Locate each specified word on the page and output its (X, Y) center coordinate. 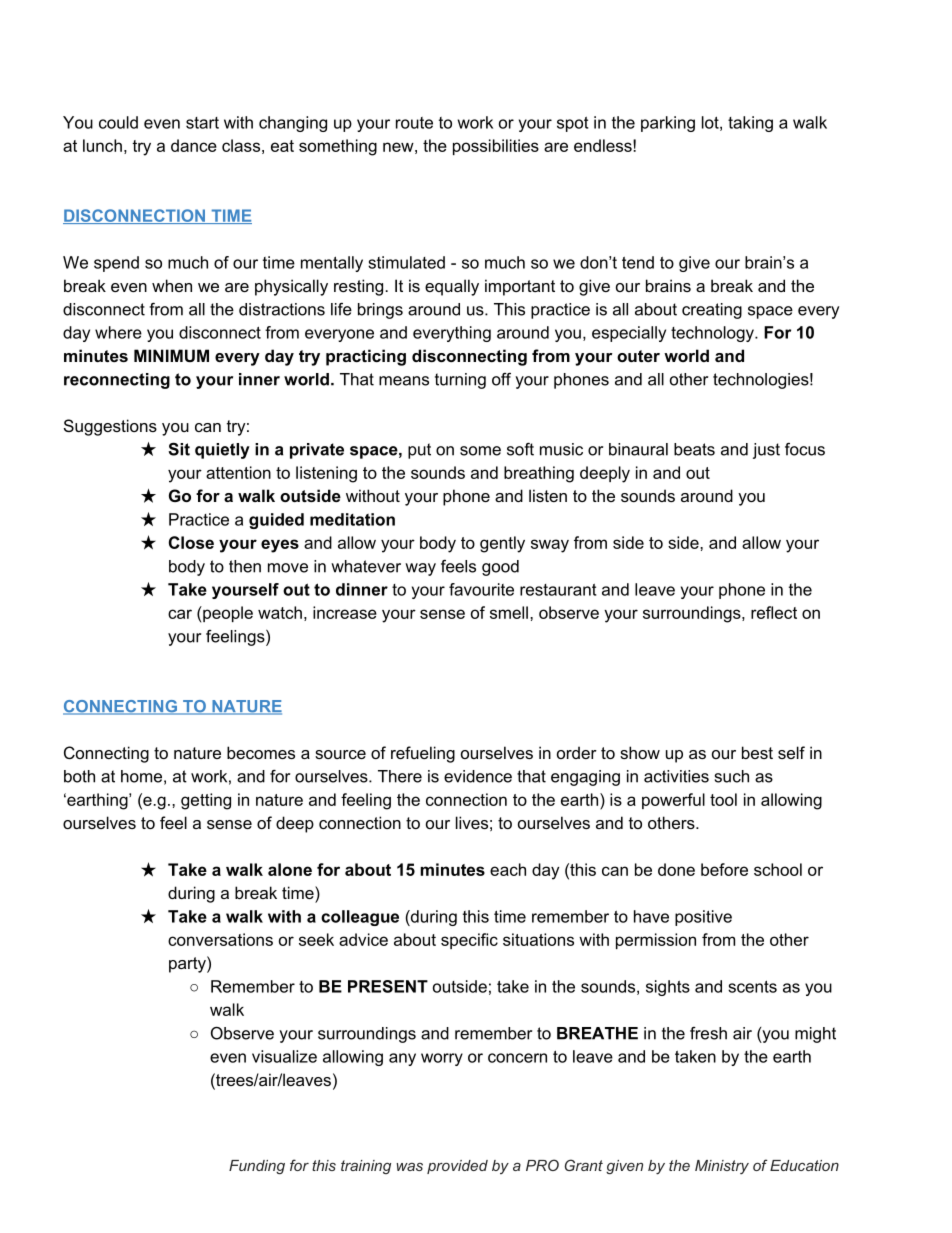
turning (460, 381)
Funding (257, 1167)
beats (694, 449)
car (180, 614)
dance (194, 145)
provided (457, 1167)
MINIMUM (171, 355)
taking (750, 124)
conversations (220, 939)
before (724, 869)
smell (509, 612)
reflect (774, 612)
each (508, 869)
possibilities (496, 147)
